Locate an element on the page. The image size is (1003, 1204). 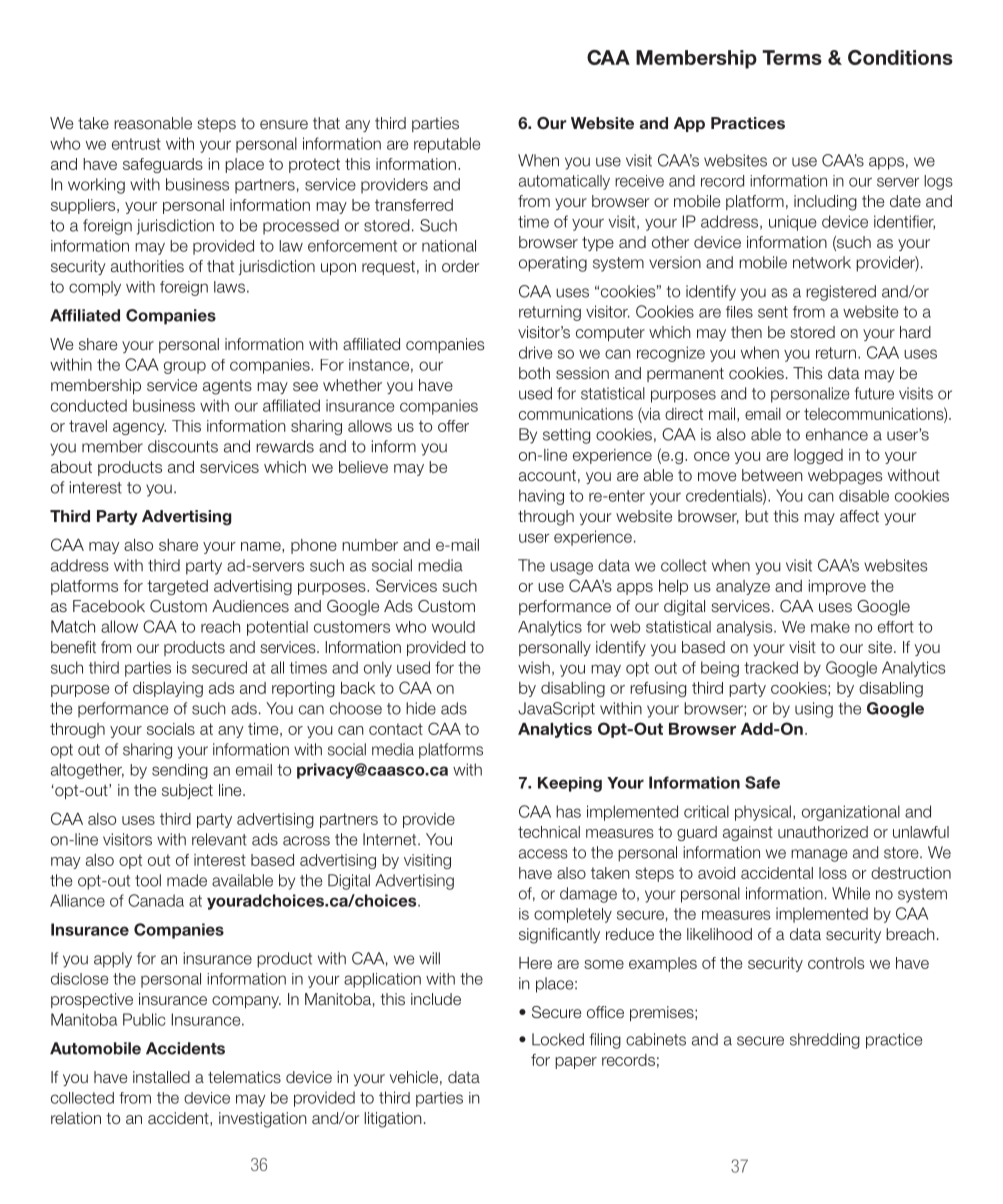
paper is located at coordinates (576, 1063).
